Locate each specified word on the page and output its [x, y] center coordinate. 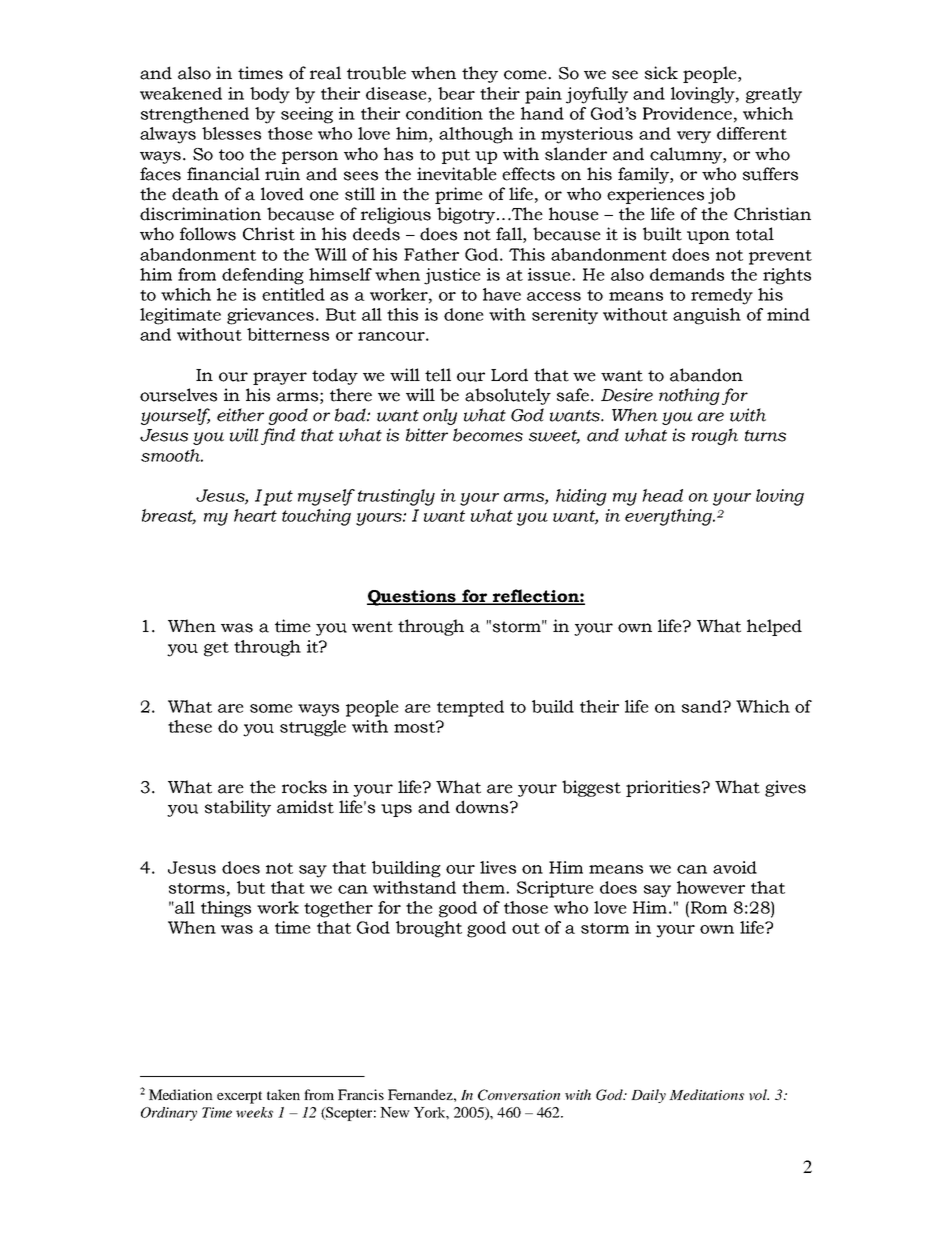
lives [498, 867]
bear [456, 93]
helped [774, 627]
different [752, 133]
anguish [707, 316]
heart [255, 515]
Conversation [519, 1095]
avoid [735, 867]
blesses [231, 133]
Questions [412, 598]
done [464, 314]
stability [238, 808]
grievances [270, 316]
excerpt [239, 1097]
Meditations [706, 1094]
